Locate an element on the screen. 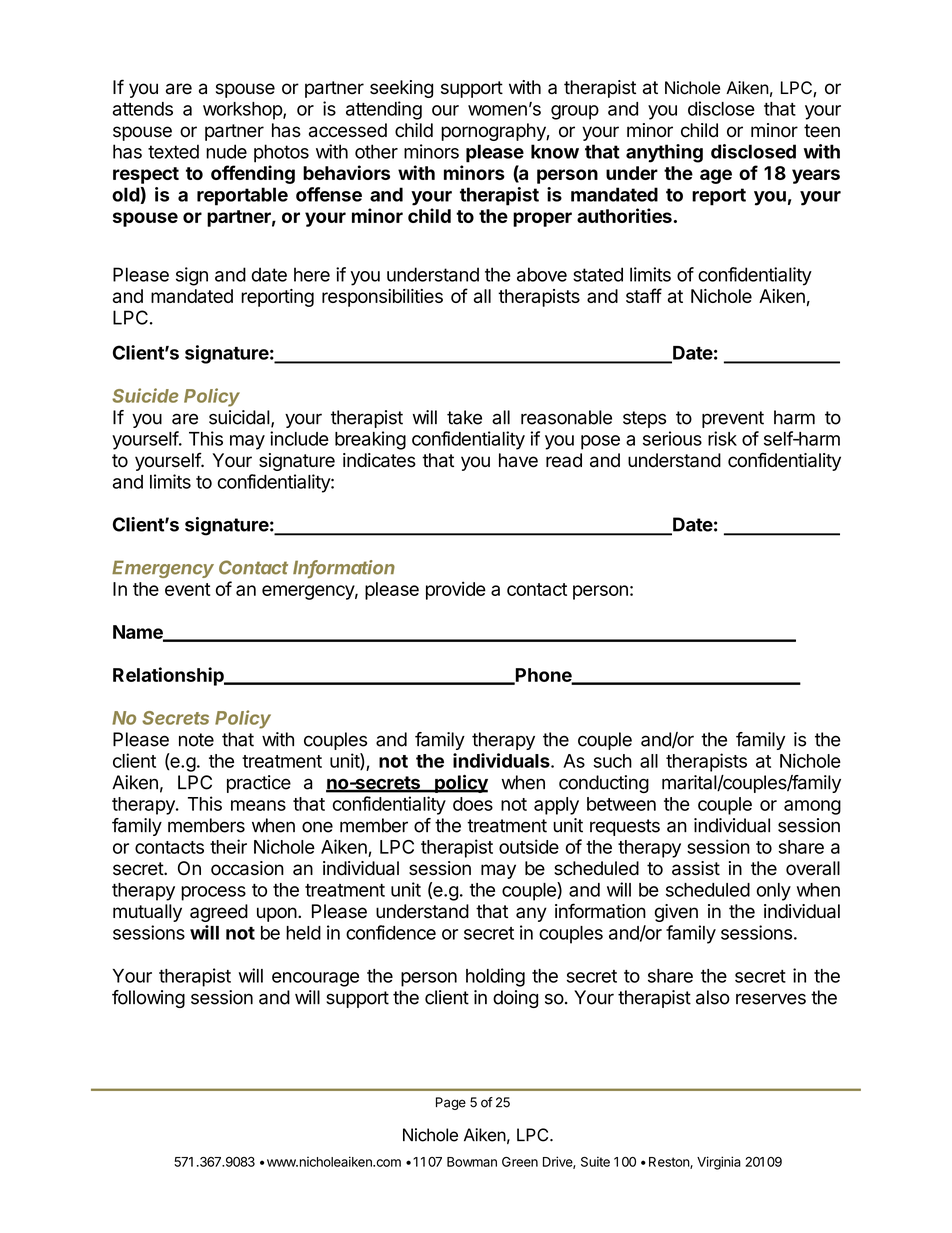 The width and height of the screenshot is (952, 1233). note is located at coordinates (196, 740).
